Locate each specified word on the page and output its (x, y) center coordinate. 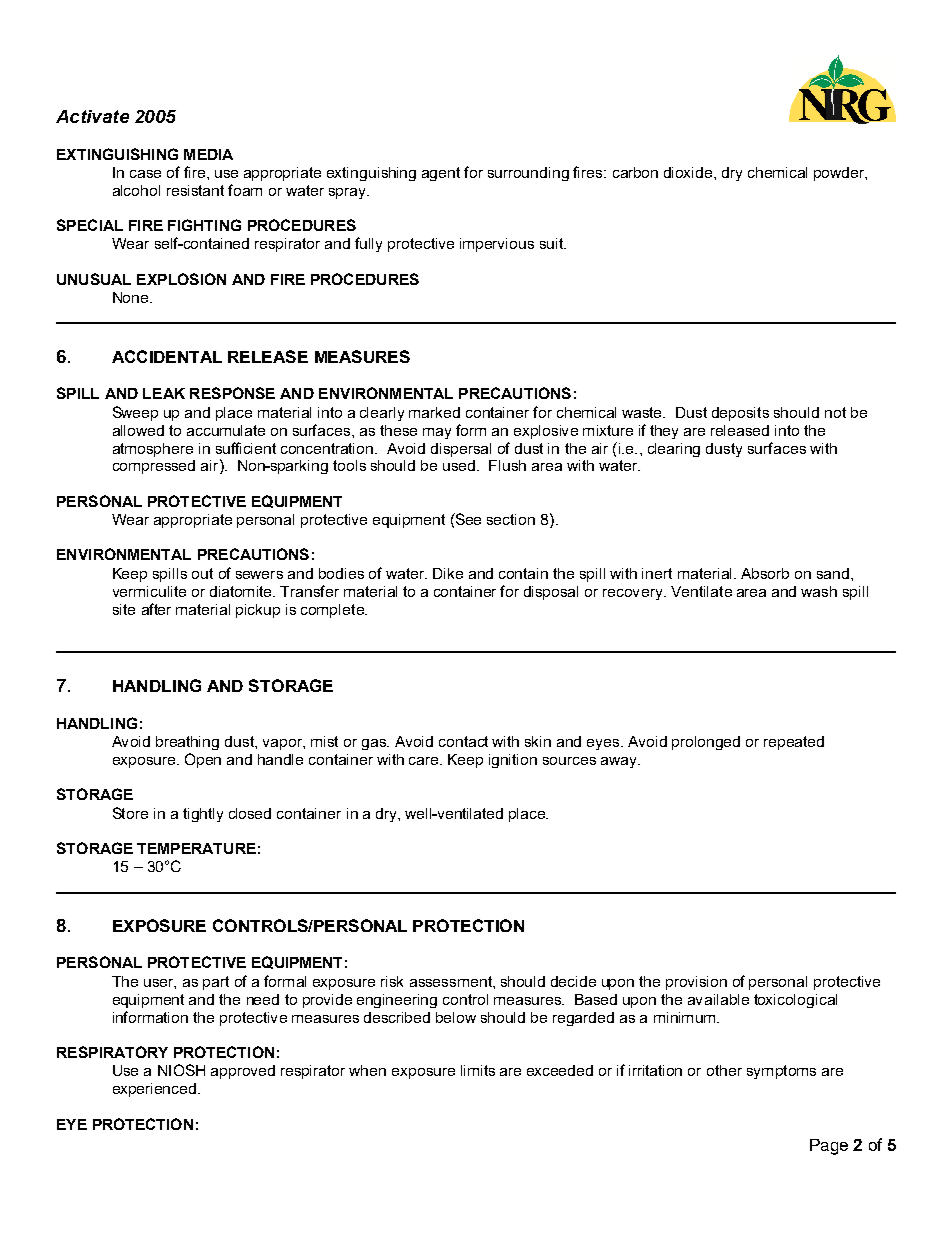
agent (441, 174)
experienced (154, 1090)
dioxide (689, 172)
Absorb (765, 573)
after (156, 609)
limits (478, 1070)
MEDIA (208, 154)
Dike (448, 573)
